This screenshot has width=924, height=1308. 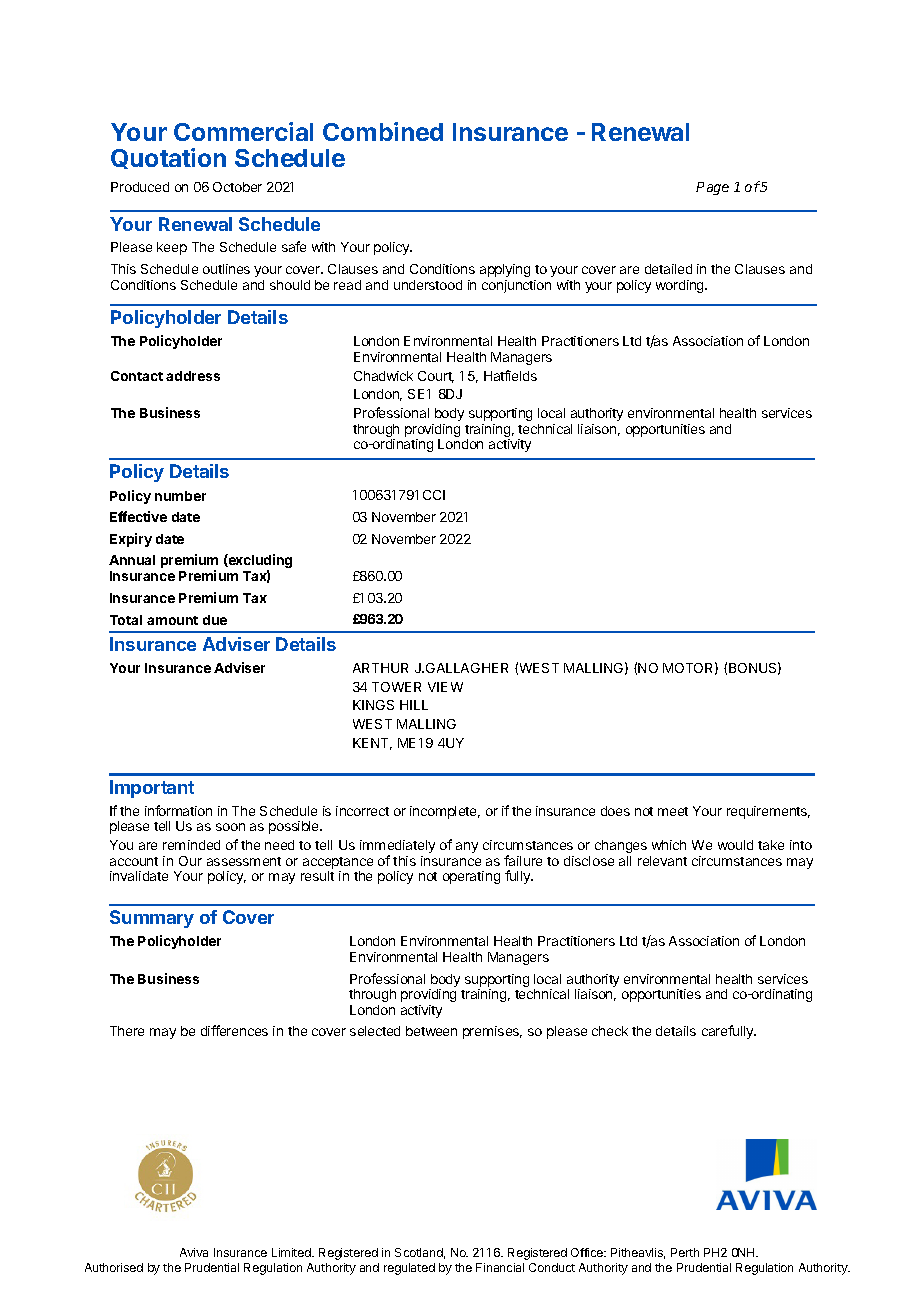 What do you see at coordinates (383, 131) in the screenshot?
I see `Combined` at bounding box center [383, 131].
